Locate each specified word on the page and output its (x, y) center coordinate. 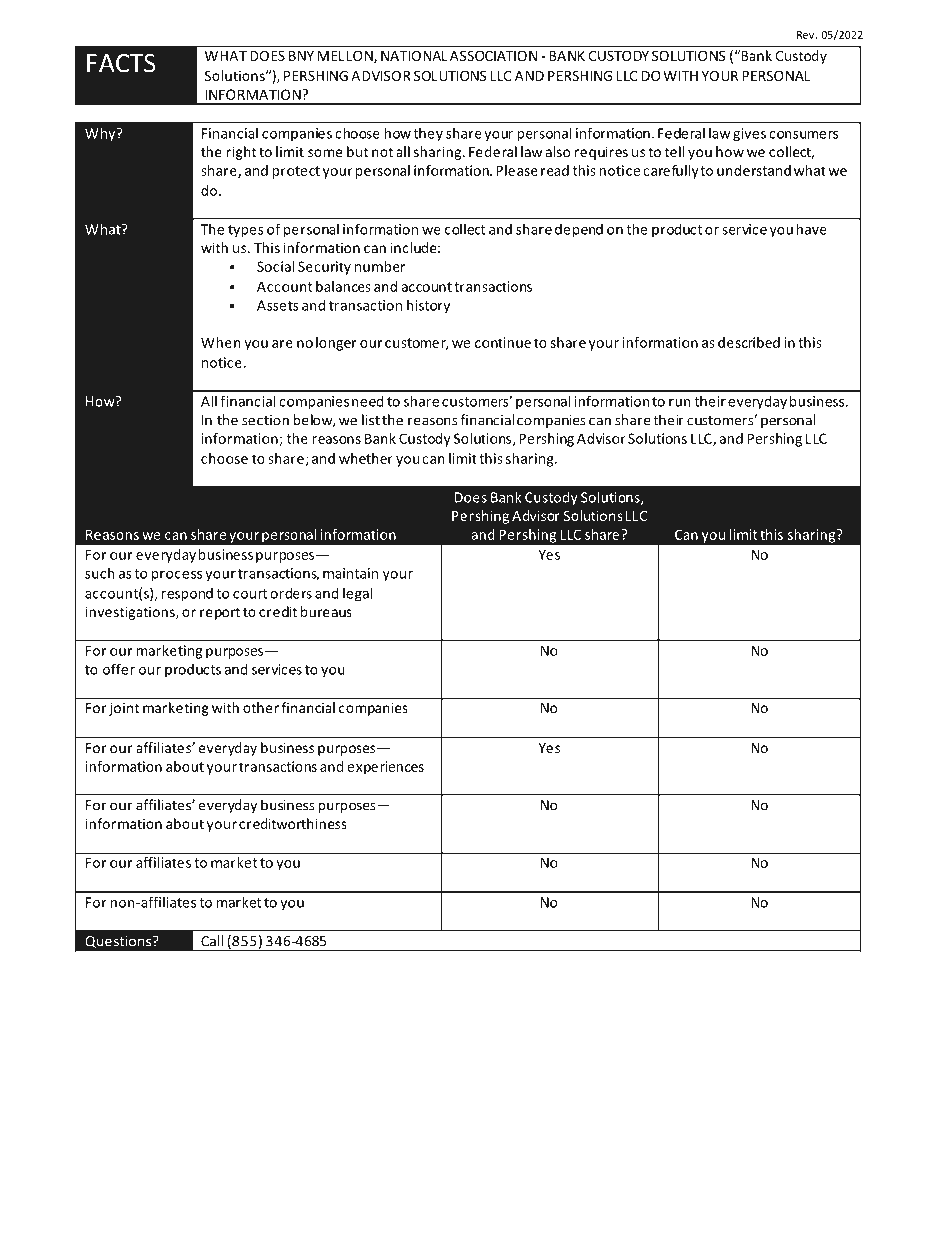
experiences (385, 768)
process (177, 576)
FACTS (121, 63)
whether (366, 458)
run (680, 403)
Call (212, 941)
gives (749, 135)
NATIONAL (414, 56)
